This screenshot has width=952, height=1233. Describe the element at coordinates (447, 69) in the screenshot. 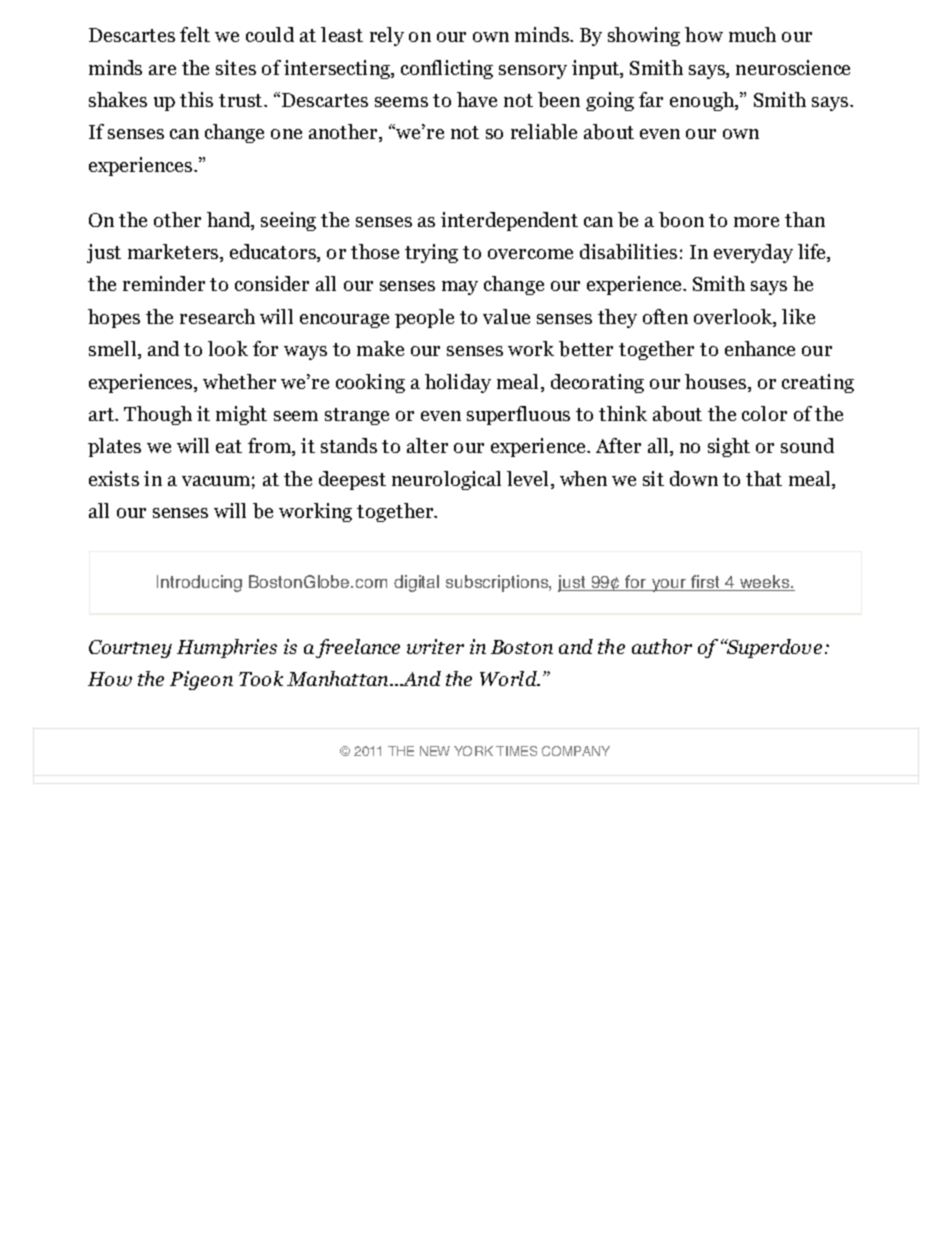

I see `conflicting` at that location.
